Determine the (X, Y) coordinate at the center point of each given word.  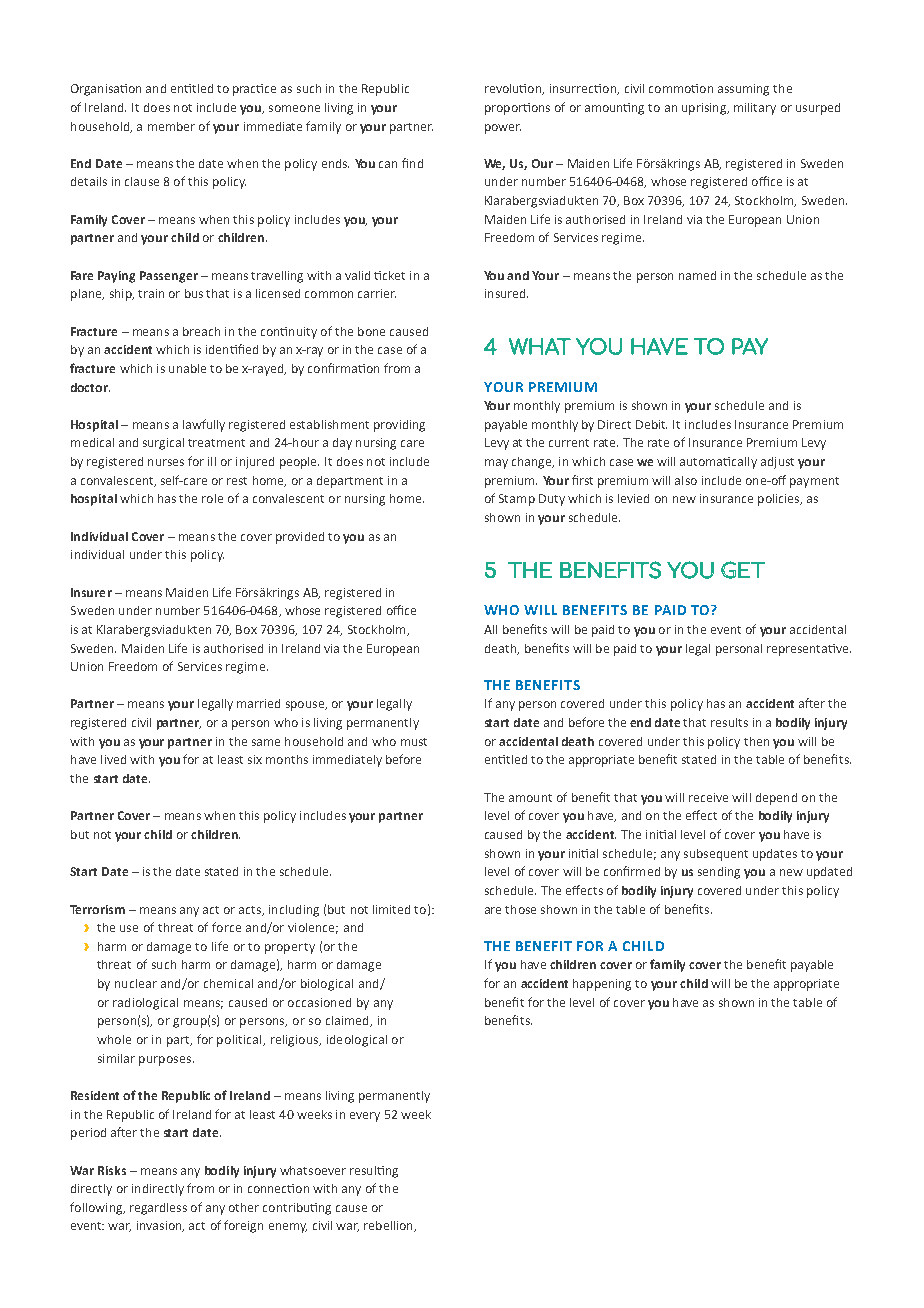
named (697, 275)
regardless (158, 1209)
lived (113, 759)
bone (371, 331)
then (756, 741)
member (171, 126)
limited (391, 909)
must (414, 742)
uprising (705, 109)
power (503, 129)
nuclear (136, 983)
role (212, 498)
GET (743, 570)
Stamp (517, 500)
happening (602, 985)
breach (201, 331)
